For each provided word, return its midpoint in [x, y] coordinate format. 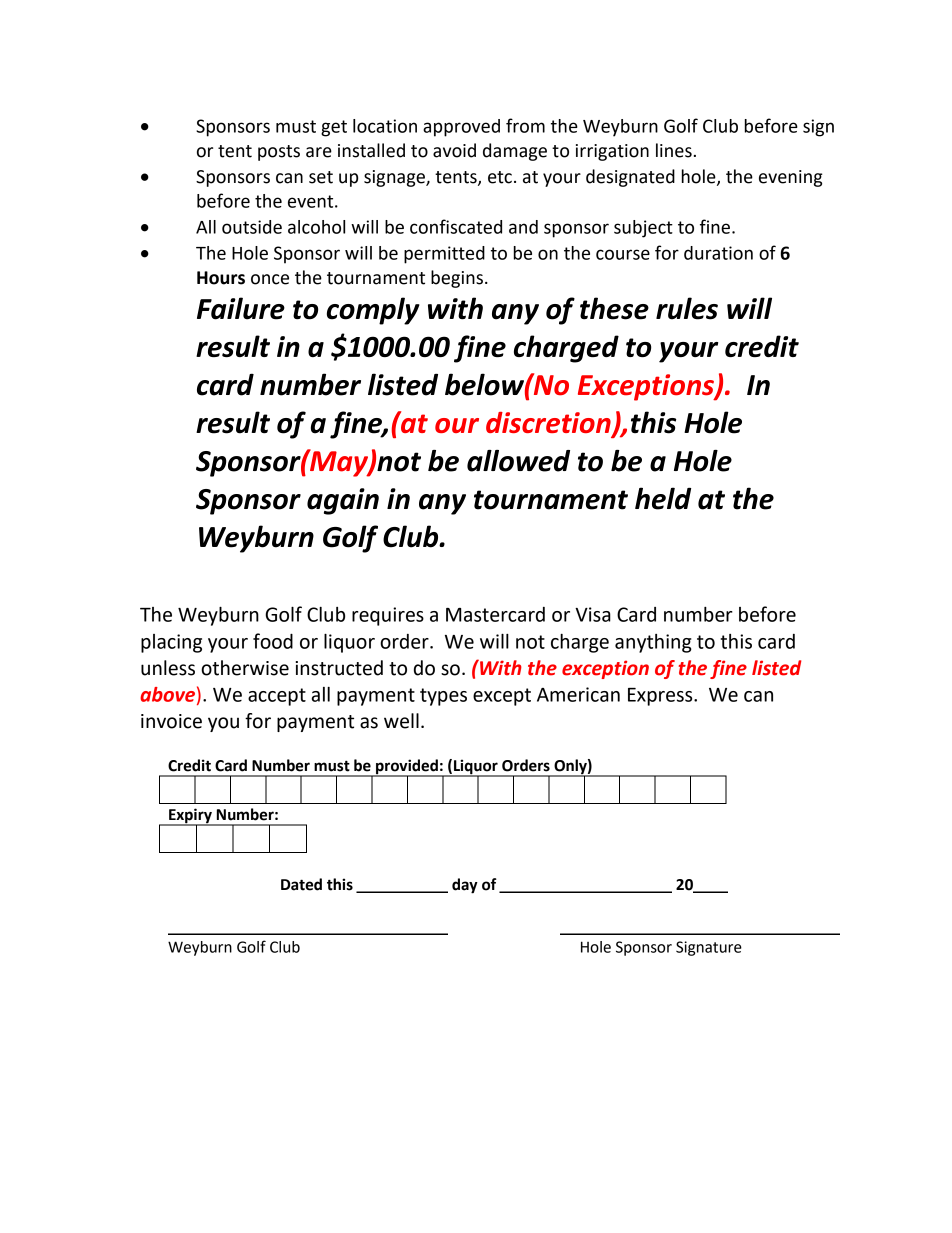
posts [279, 153]
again [343, 501]
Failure [241, 308]
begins [457, 279]
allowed [518, 461]
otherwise [245, 668]
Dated [301, 884]
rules [687, 308]
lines [674, 150]
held [663, 498]
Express [661, 697]
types [443, 697]
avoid [454, 150]
